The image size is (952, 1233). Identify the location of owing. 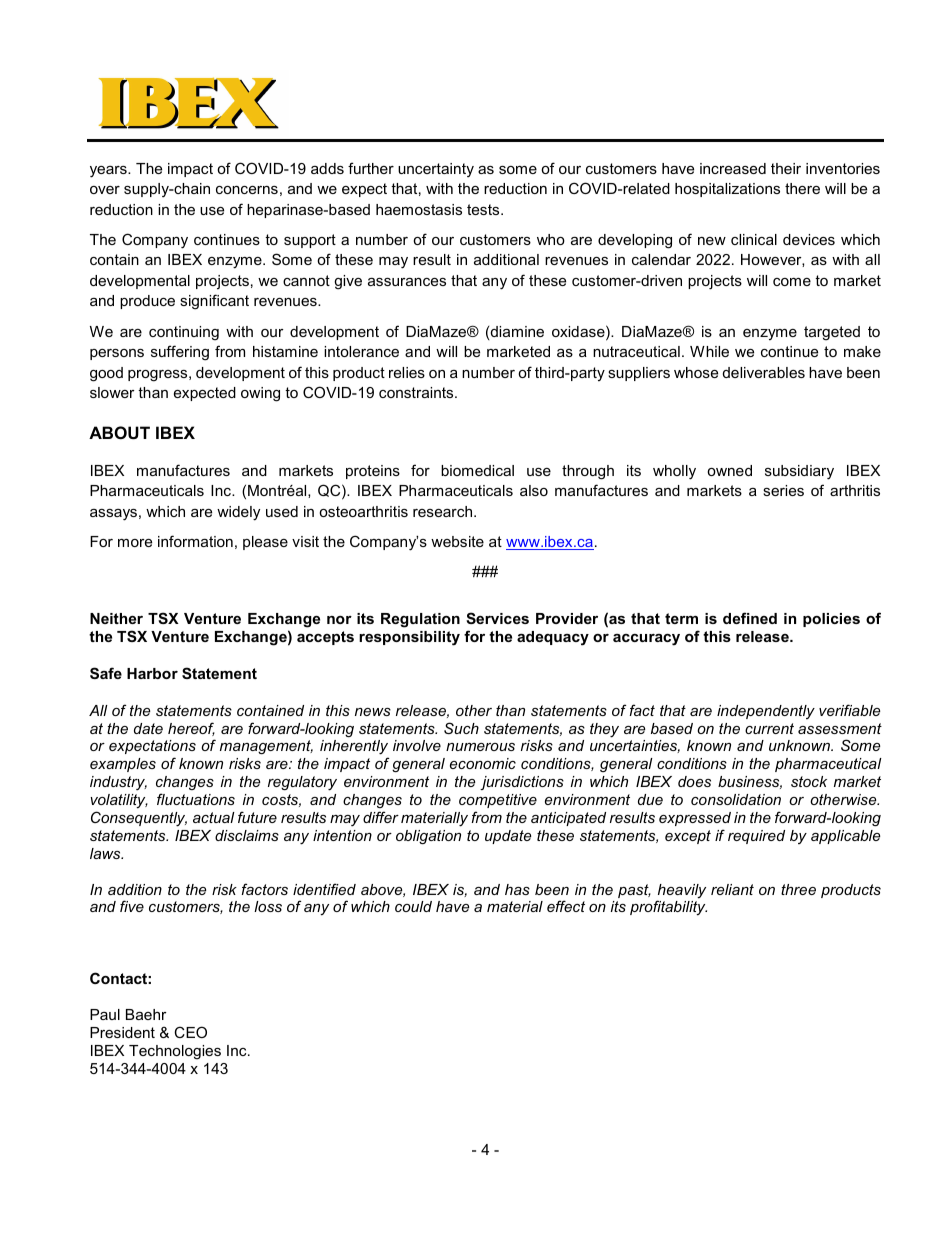
(260, 394).
